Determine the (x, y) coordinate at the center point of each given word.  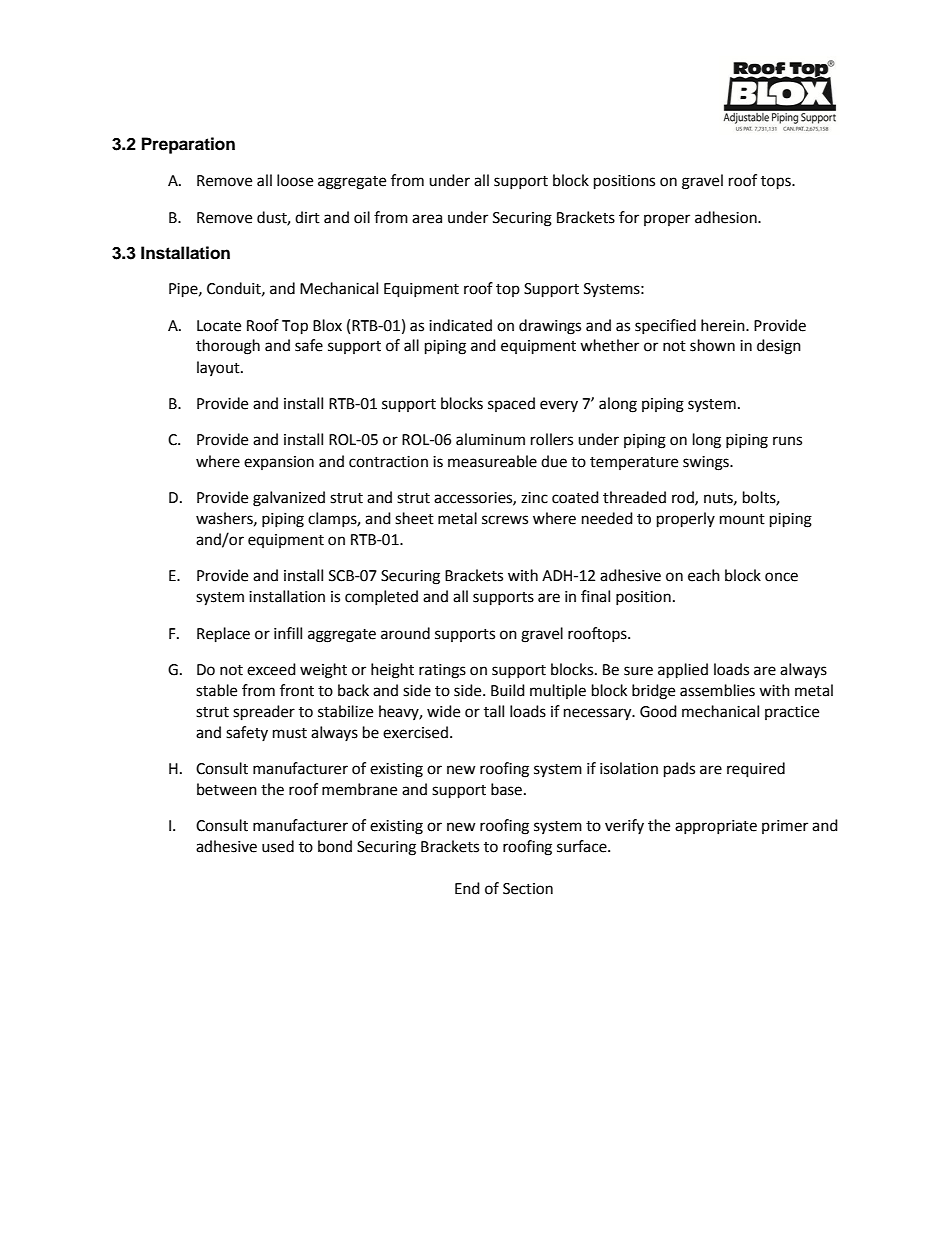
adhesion (727, 217)
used (278, 846)
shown (712, 345)
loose (295, 180)
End (467, 888)
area (427, 219)
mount (742, 519)
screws (505, 520)
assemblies (717, 690)
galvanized (289, 499)
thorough (228, 347)
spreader (264, 713)
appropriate (716, 827)
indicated (460, 325)
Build (508, 690)
